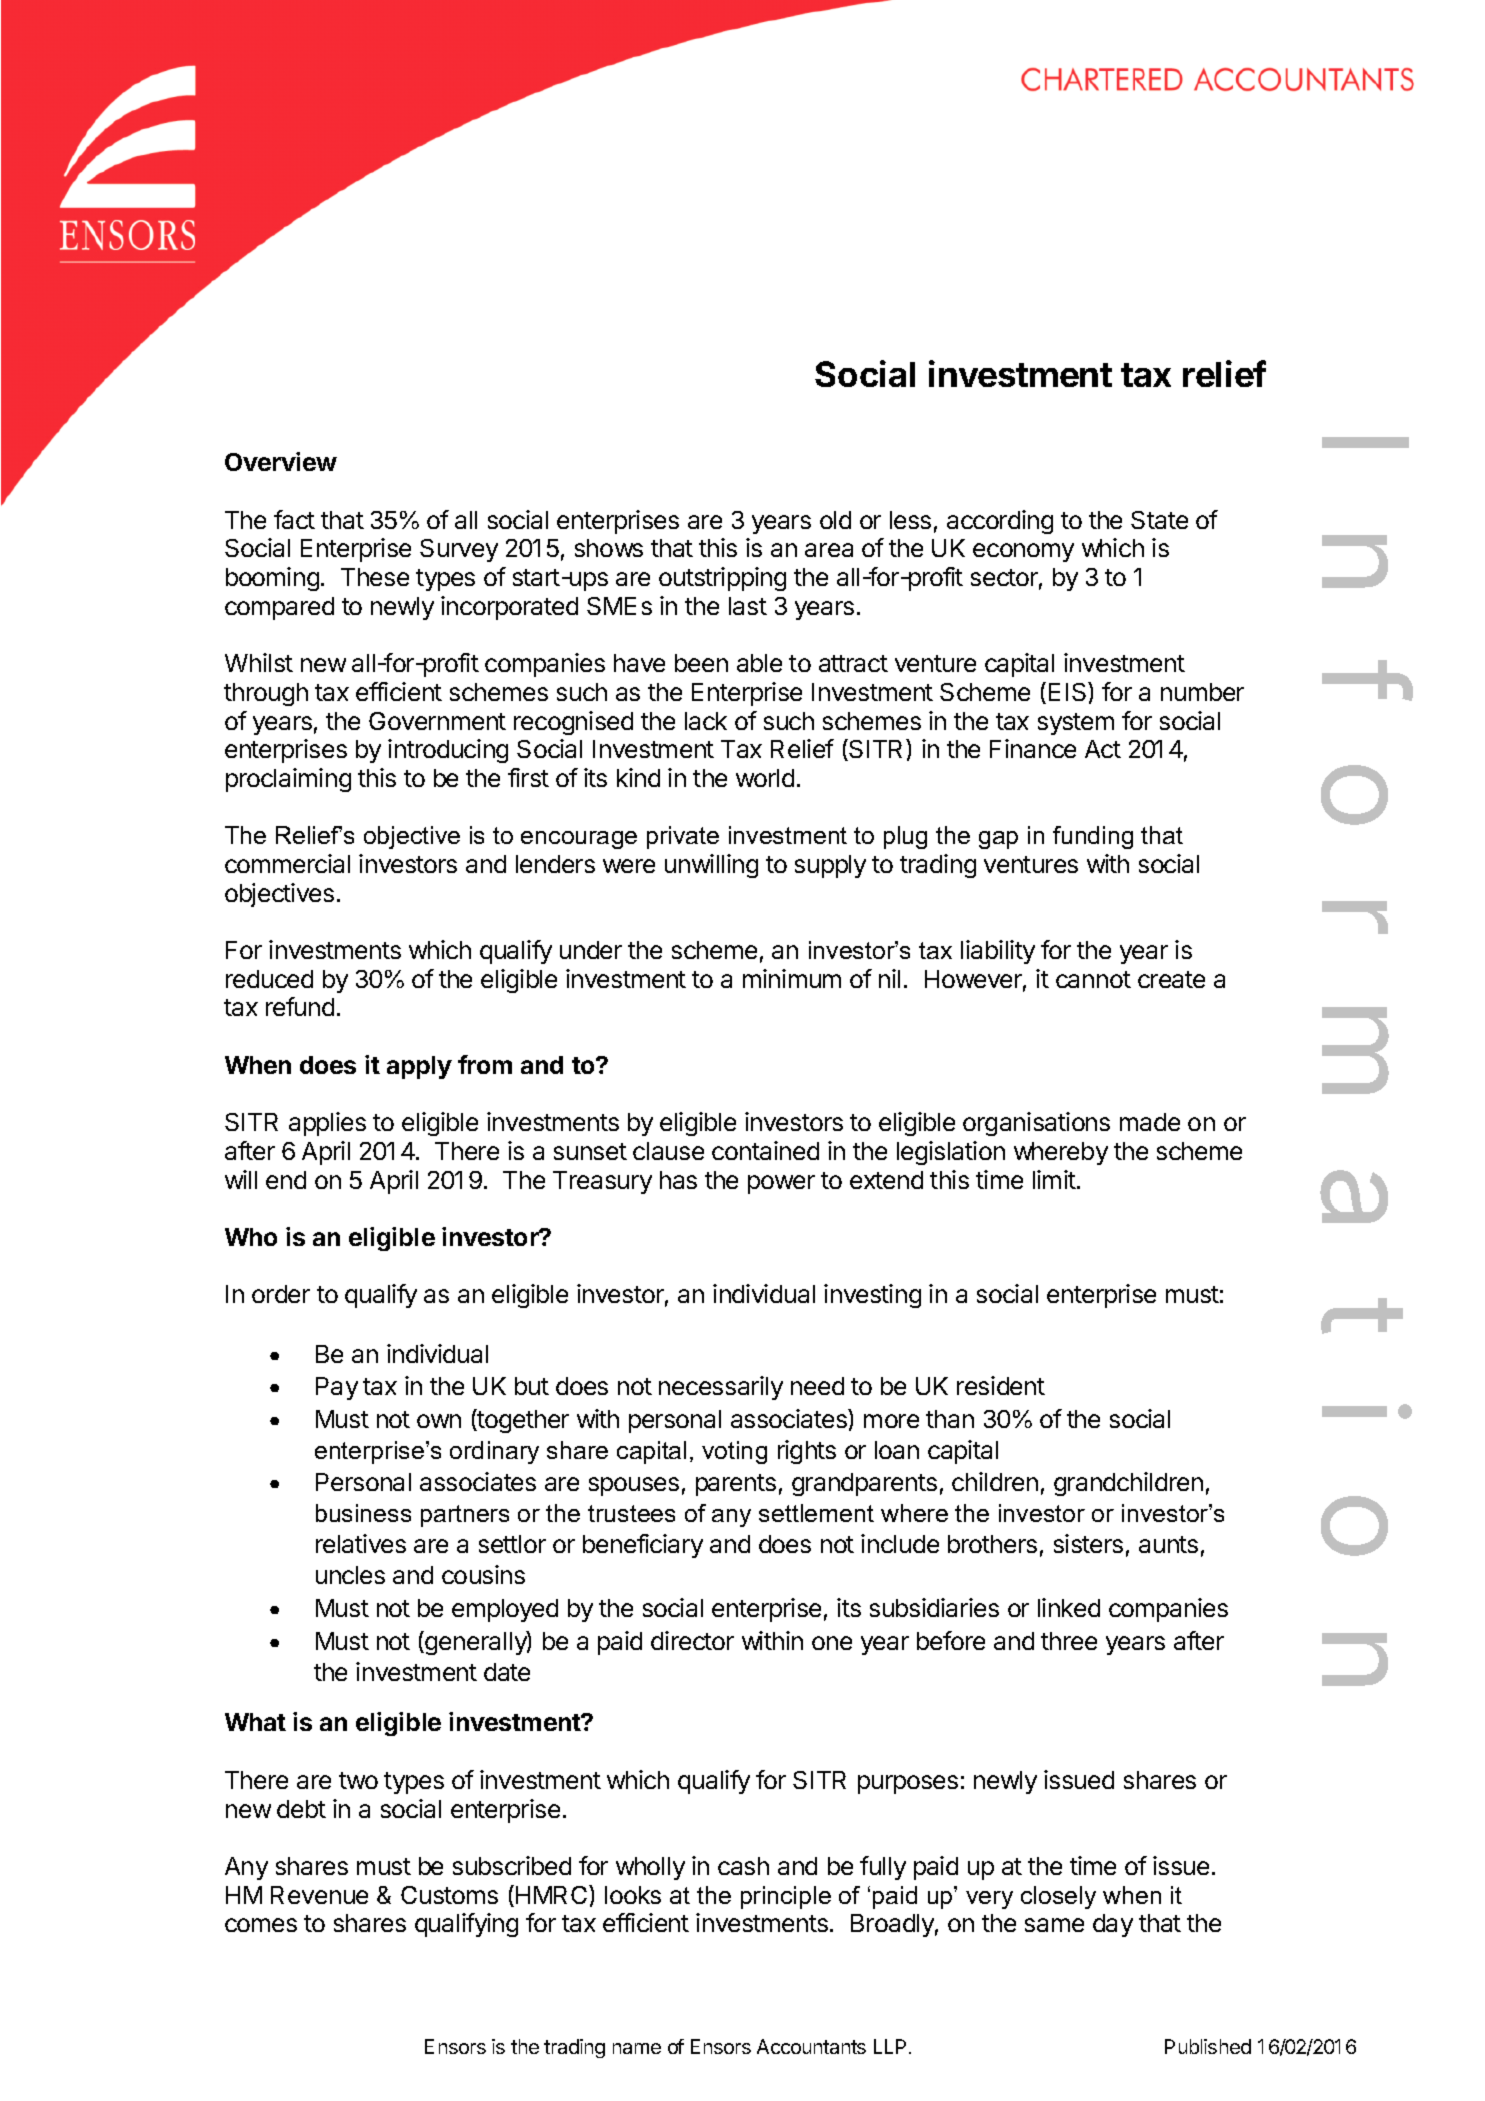  I want to click on day, so click(1113, 1925).
